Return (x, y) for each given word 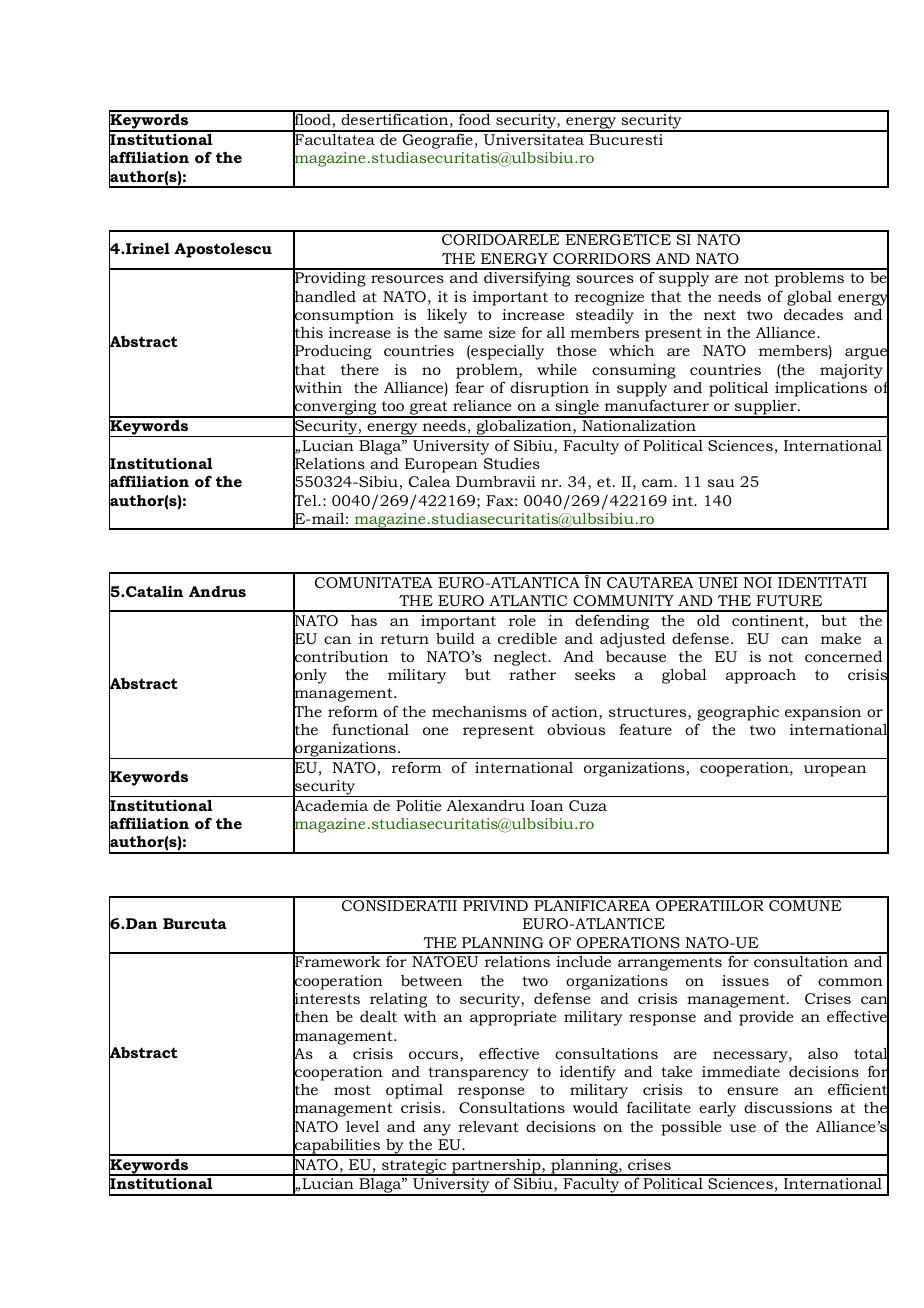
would (595, 1107)
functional (370, 729)
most (352, 1090)
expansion (823, 713)
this (308, 333)
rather (532, 674)
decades (813, 314)
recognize (609, 298)
